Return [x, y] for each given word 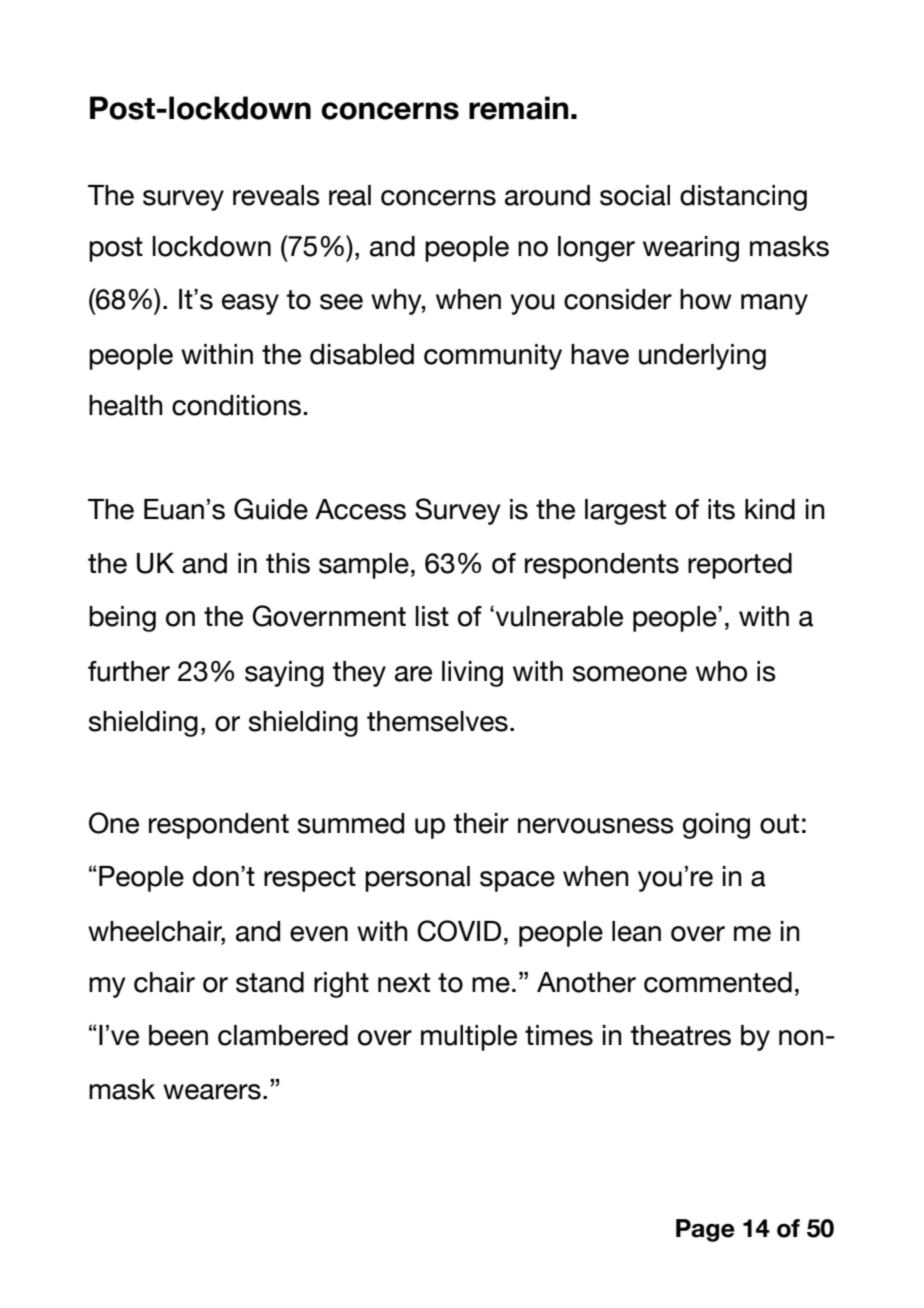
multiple [469, 1038]
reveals [276, 195]
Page [705, 1230]
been [178, 1035]
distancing [743, 198]
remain [519, 108]
